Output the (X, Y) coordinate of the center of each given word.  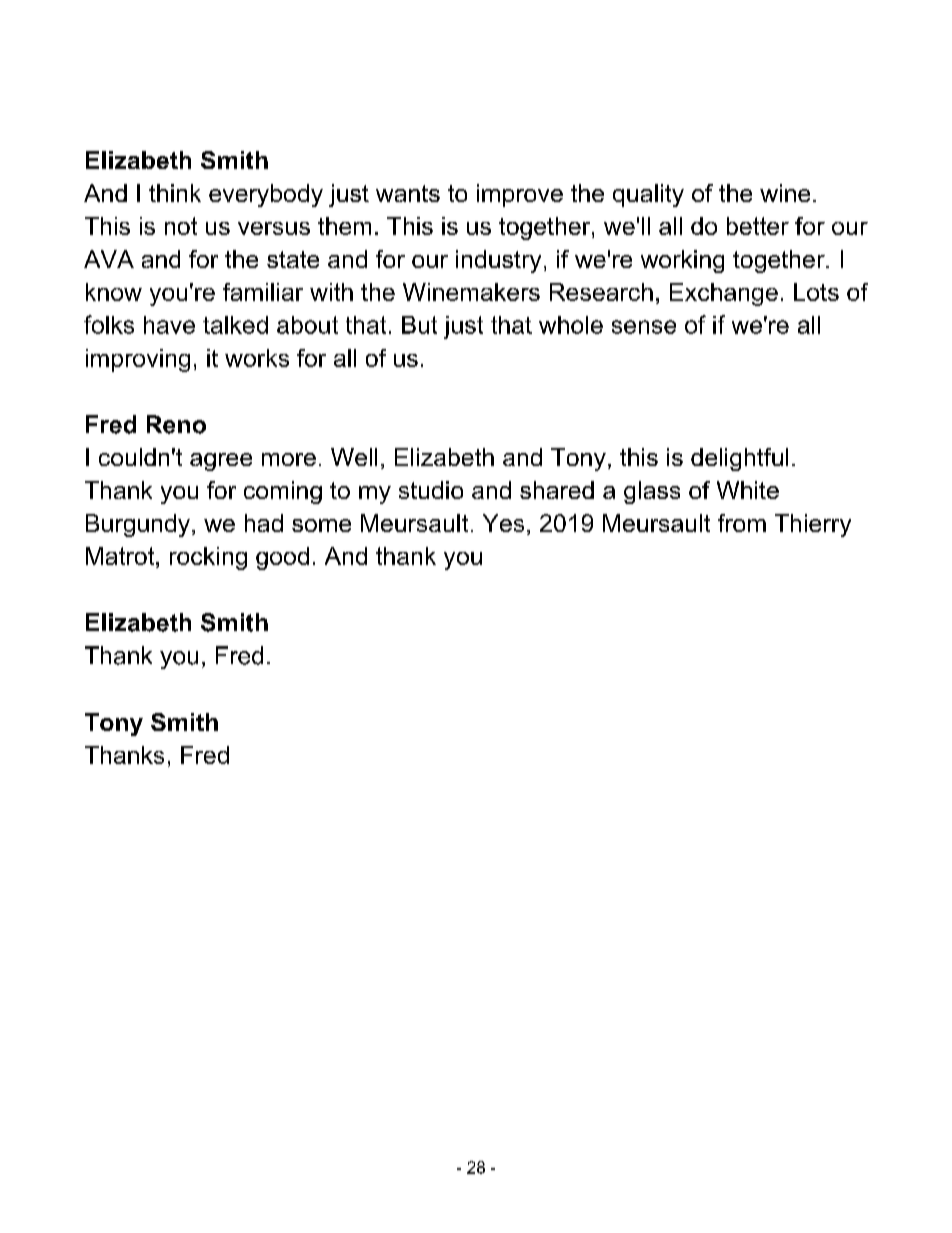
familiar (263, 292)
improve (520, 195)
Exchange (724, 294)
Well (354, 457)
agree (221, 462)
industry (498, 261)
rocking (208, 558)
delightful (739, 459)
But (419, 325)
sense (644, 327)
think (175, 193)
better (758, 226)
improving (138, 360)
